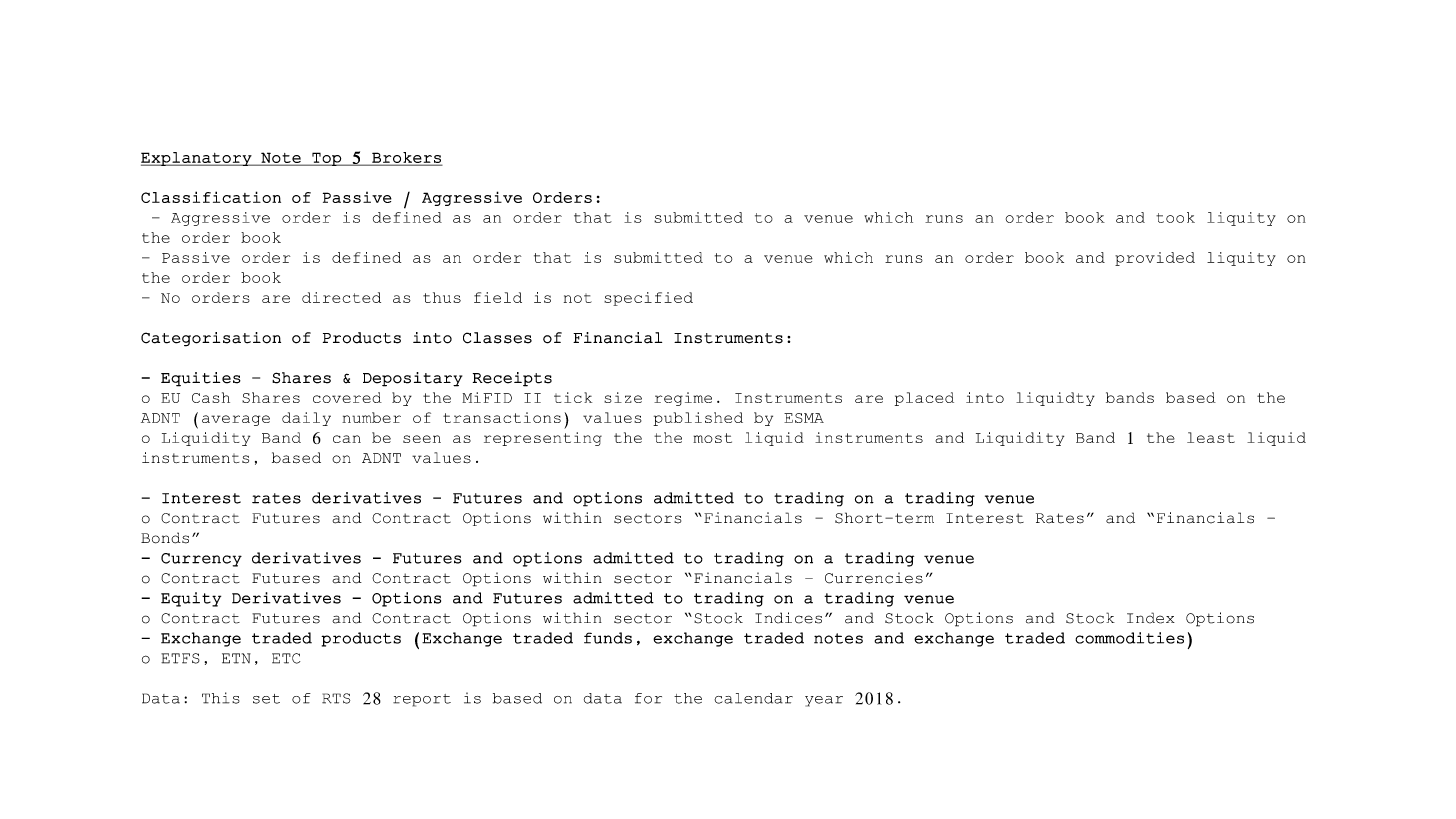 The height and width of the document is (819, 1456). What do you see at coordinates (266, 699) in the document?
I see `set` at bounding box center [266, 699].
